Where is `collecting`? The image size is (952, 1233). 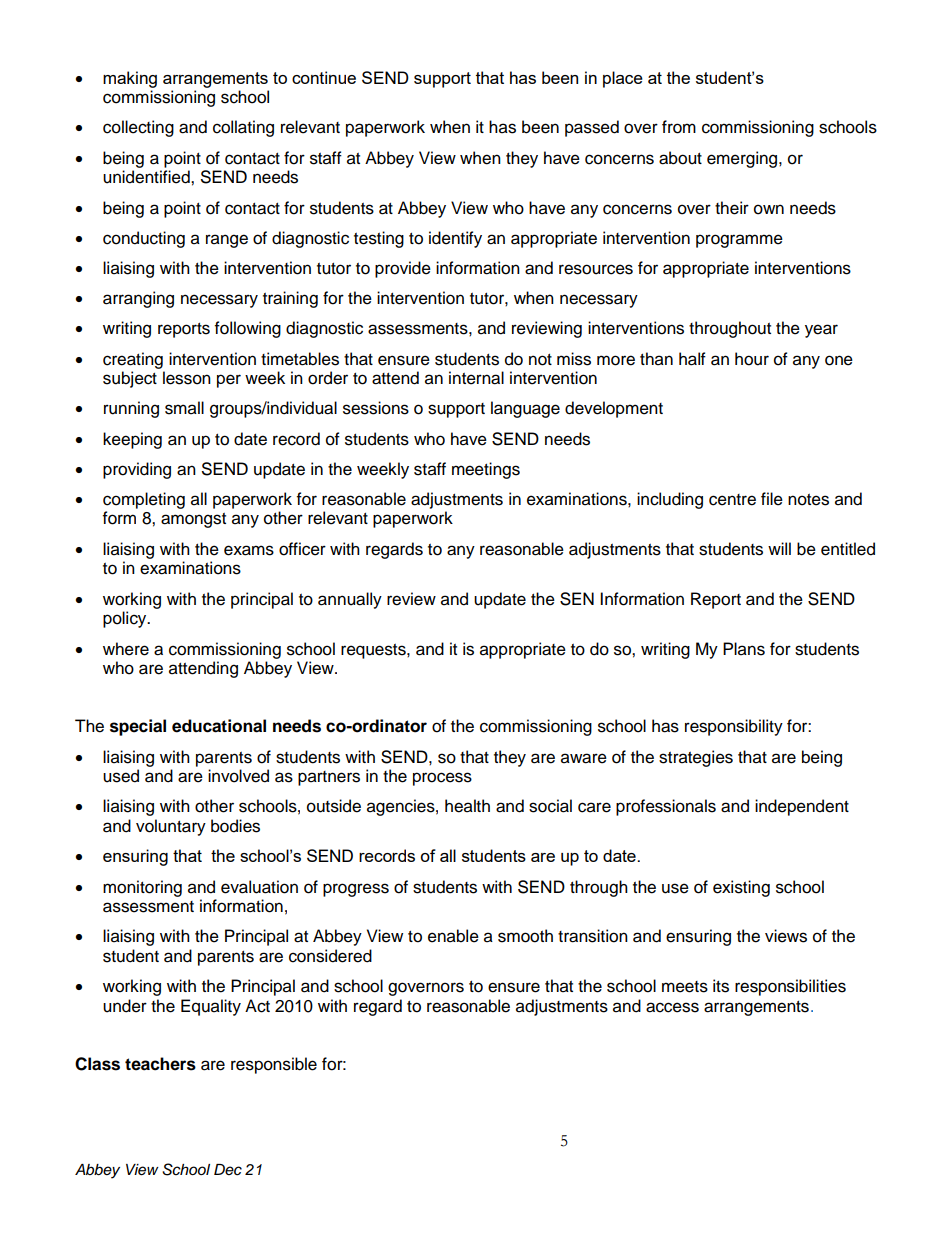
collecting is located at coordinates (138, 128).
